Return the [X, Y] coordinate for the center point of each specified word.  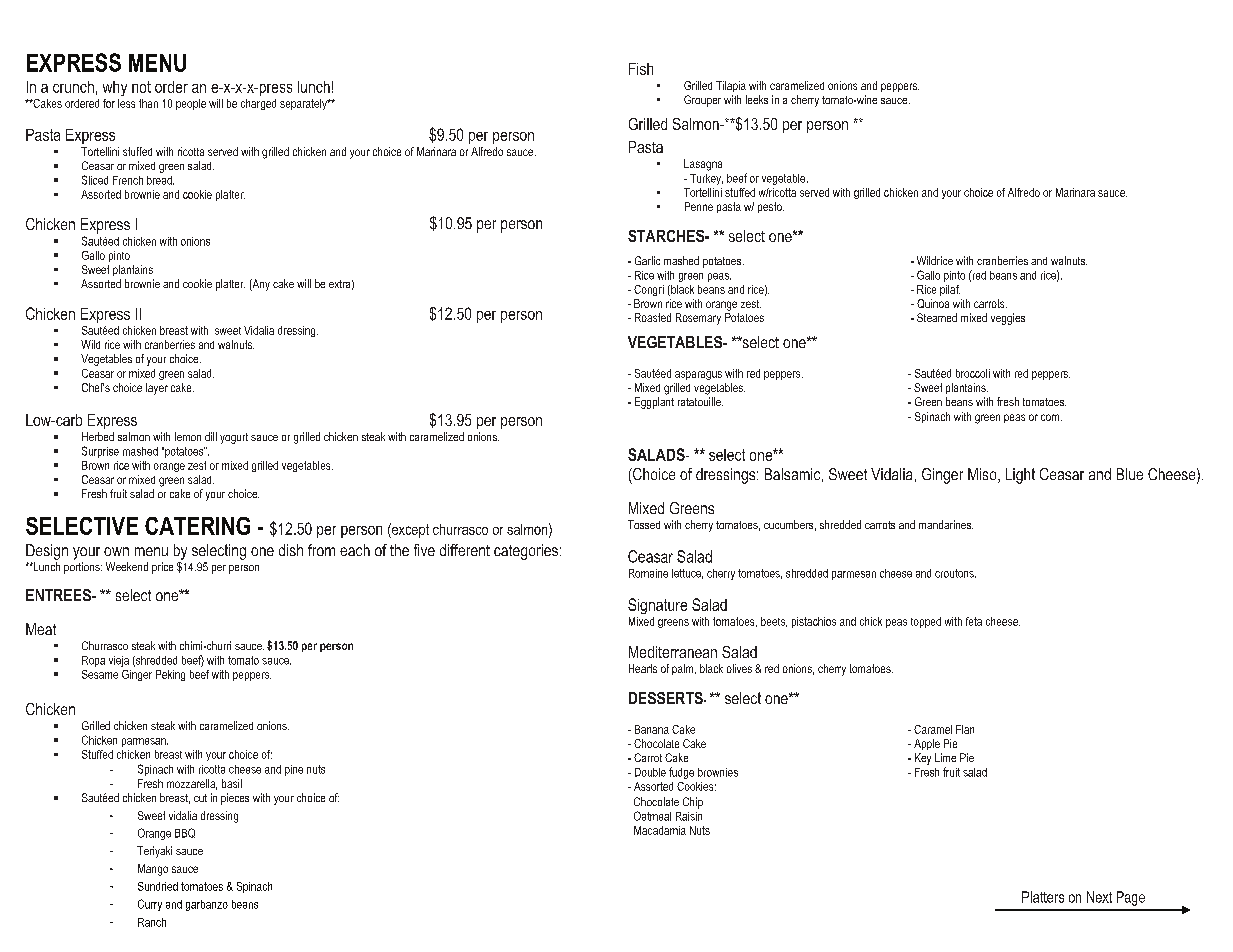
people [191, 104]
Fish [641, 69]
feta [974, 621]
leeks [757, 99]
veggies [1008, 319]
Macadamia [660, 830]
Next [1099, 897]
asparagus [698, 375]
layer [157, 389]
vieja [119, 661]
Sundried [158, 886]
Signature [657, 606]
